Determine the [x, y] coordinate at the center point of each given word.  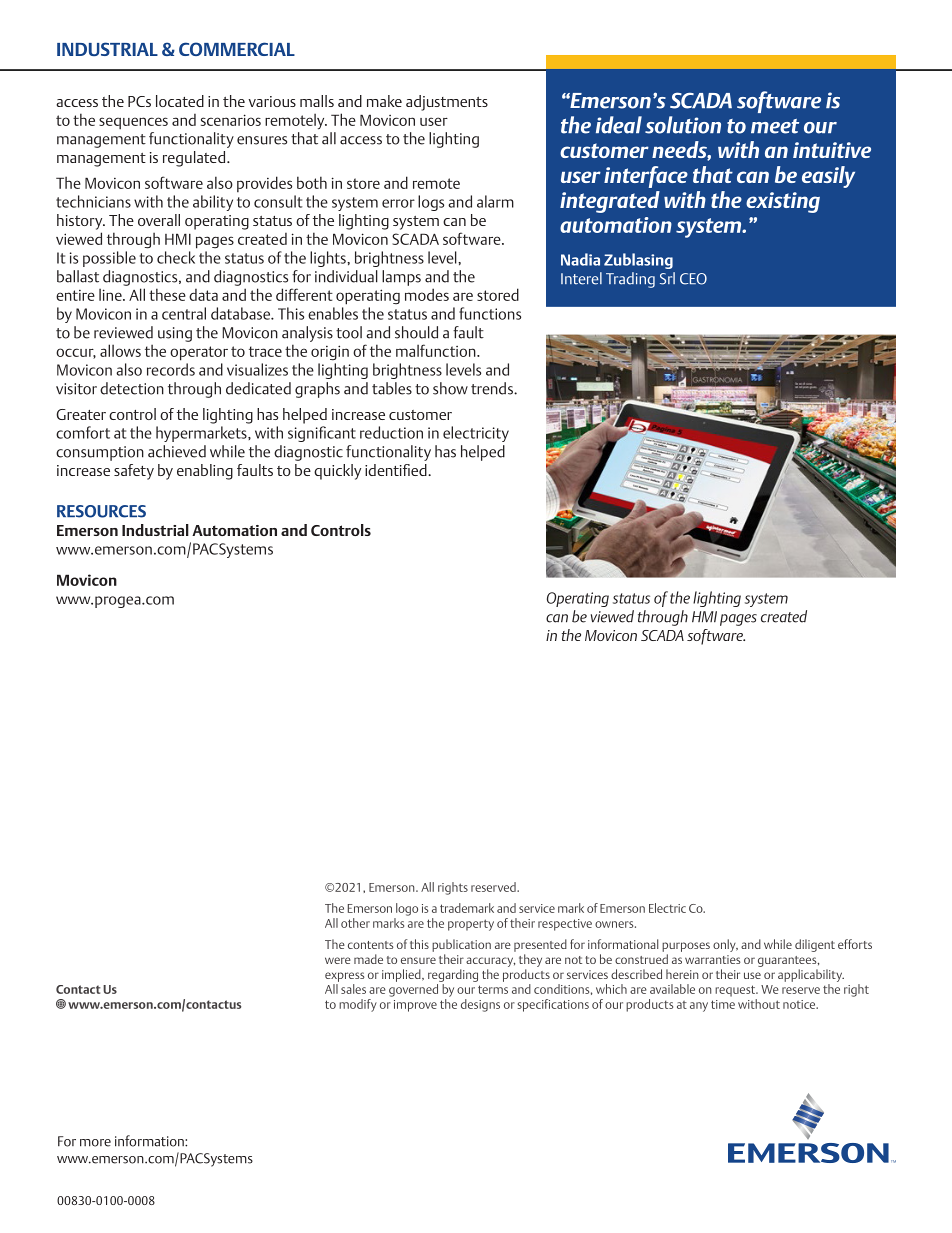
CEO [693, 279]
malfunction [437, 350]
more [95, 1143]
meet [775, 126]
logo [407, 909]
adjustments [447, 103]
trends [493, 388]
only [725, 945]
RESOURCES [101, 511]
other [355, 923]
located [180, 101]
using [175, 334]
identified [397, 470]
